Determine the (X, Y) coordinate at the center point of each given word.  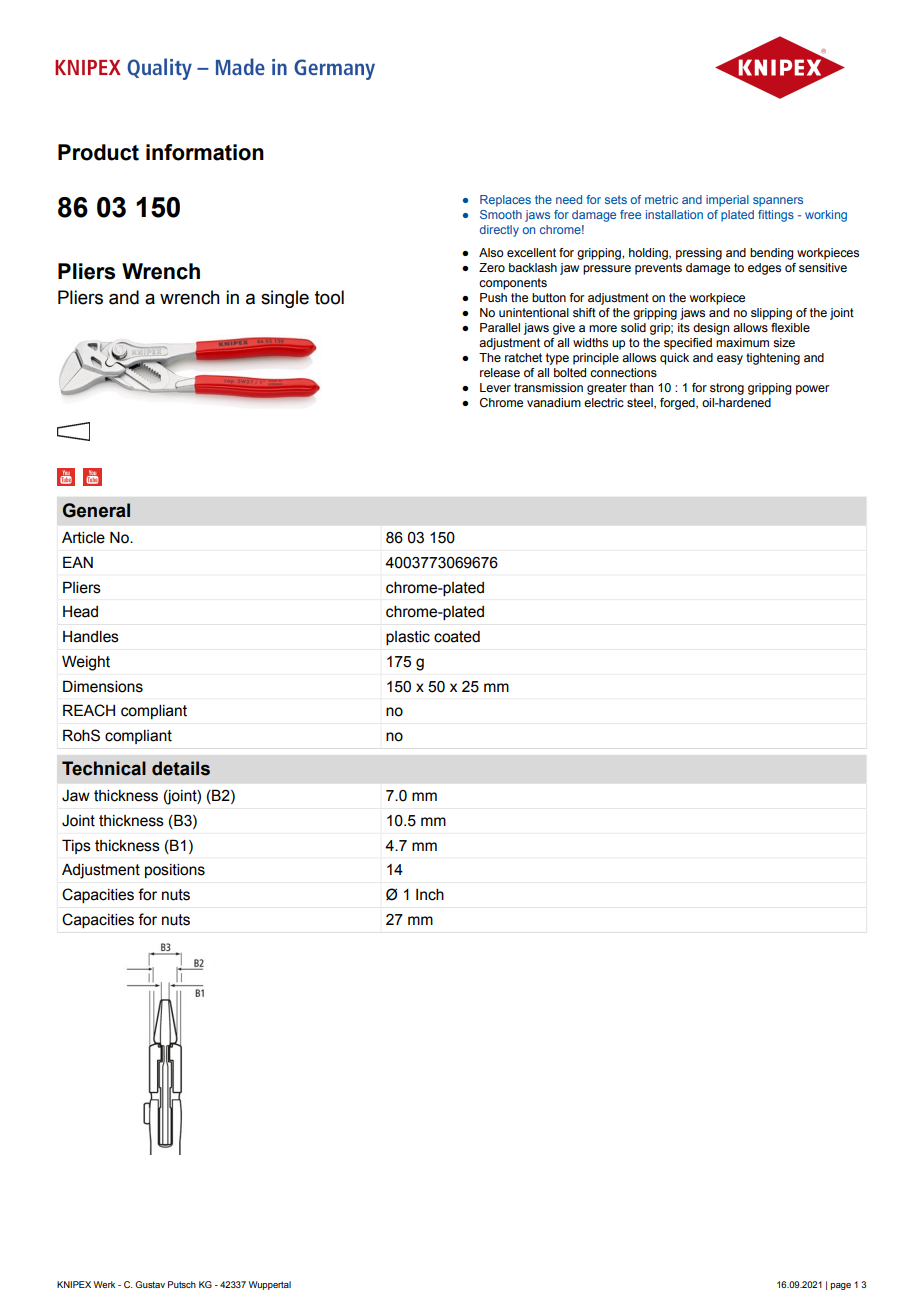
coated (457, 637)
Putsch (182, 1284)
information (205, 152)
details (181, 768)
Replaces (505, 201)
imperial (727, 201)
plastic (408, 638)
